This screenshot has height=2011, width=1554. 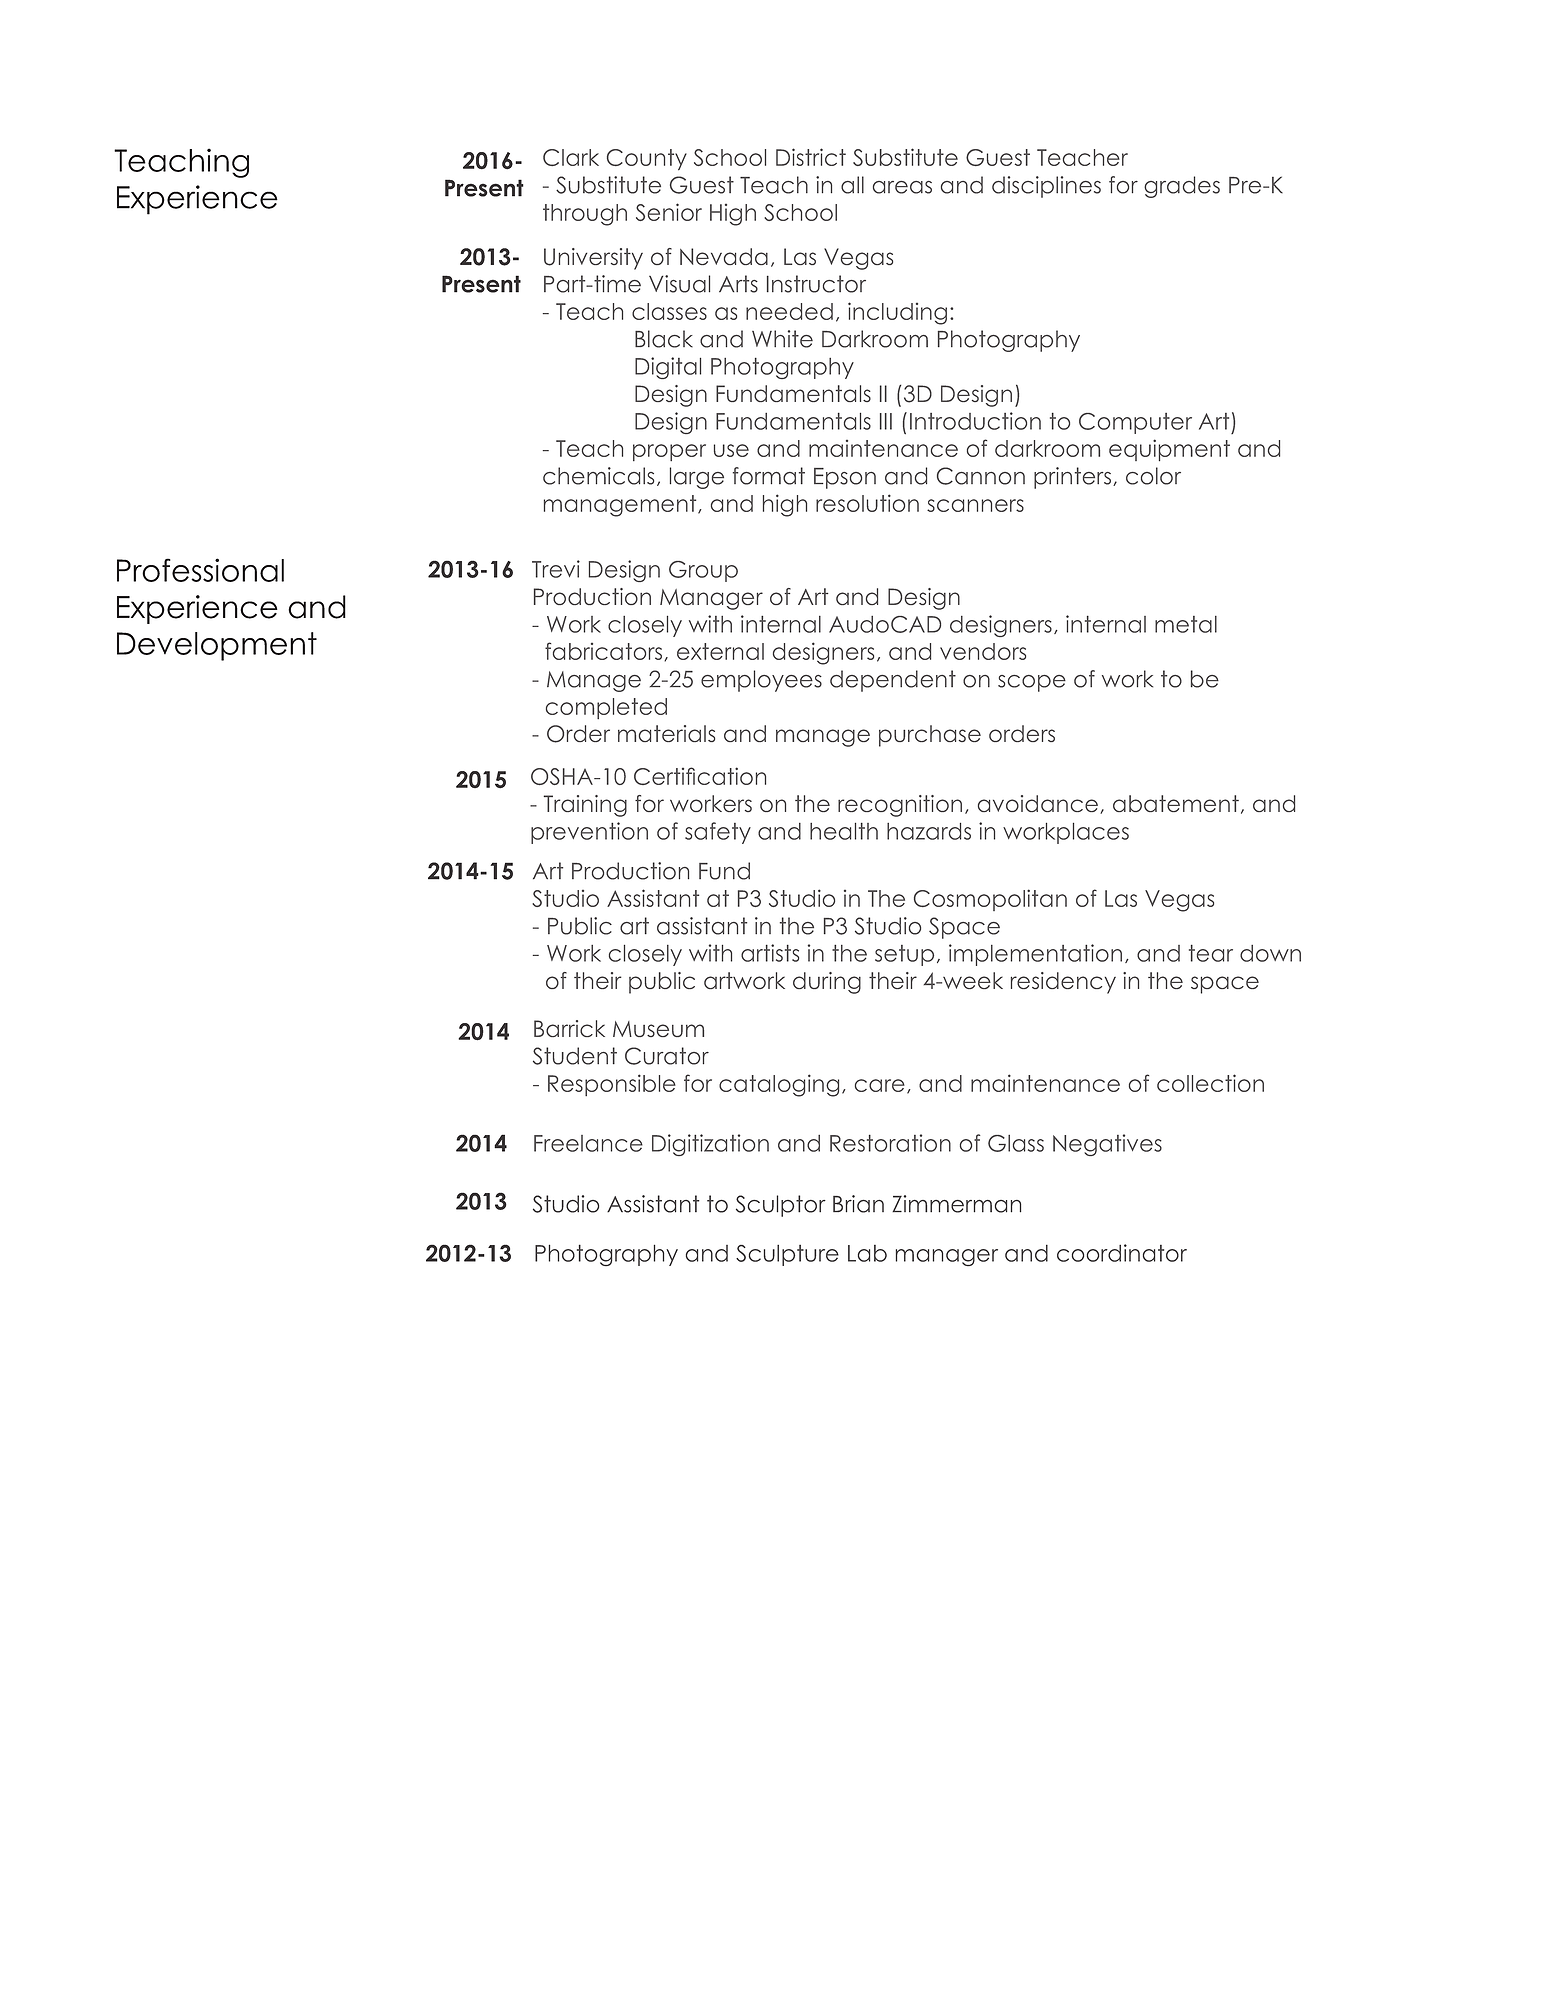 What do you see at coordinates (1032, 683) in the screenshot?
I see `scope` at bounding box center [1032, 683].
